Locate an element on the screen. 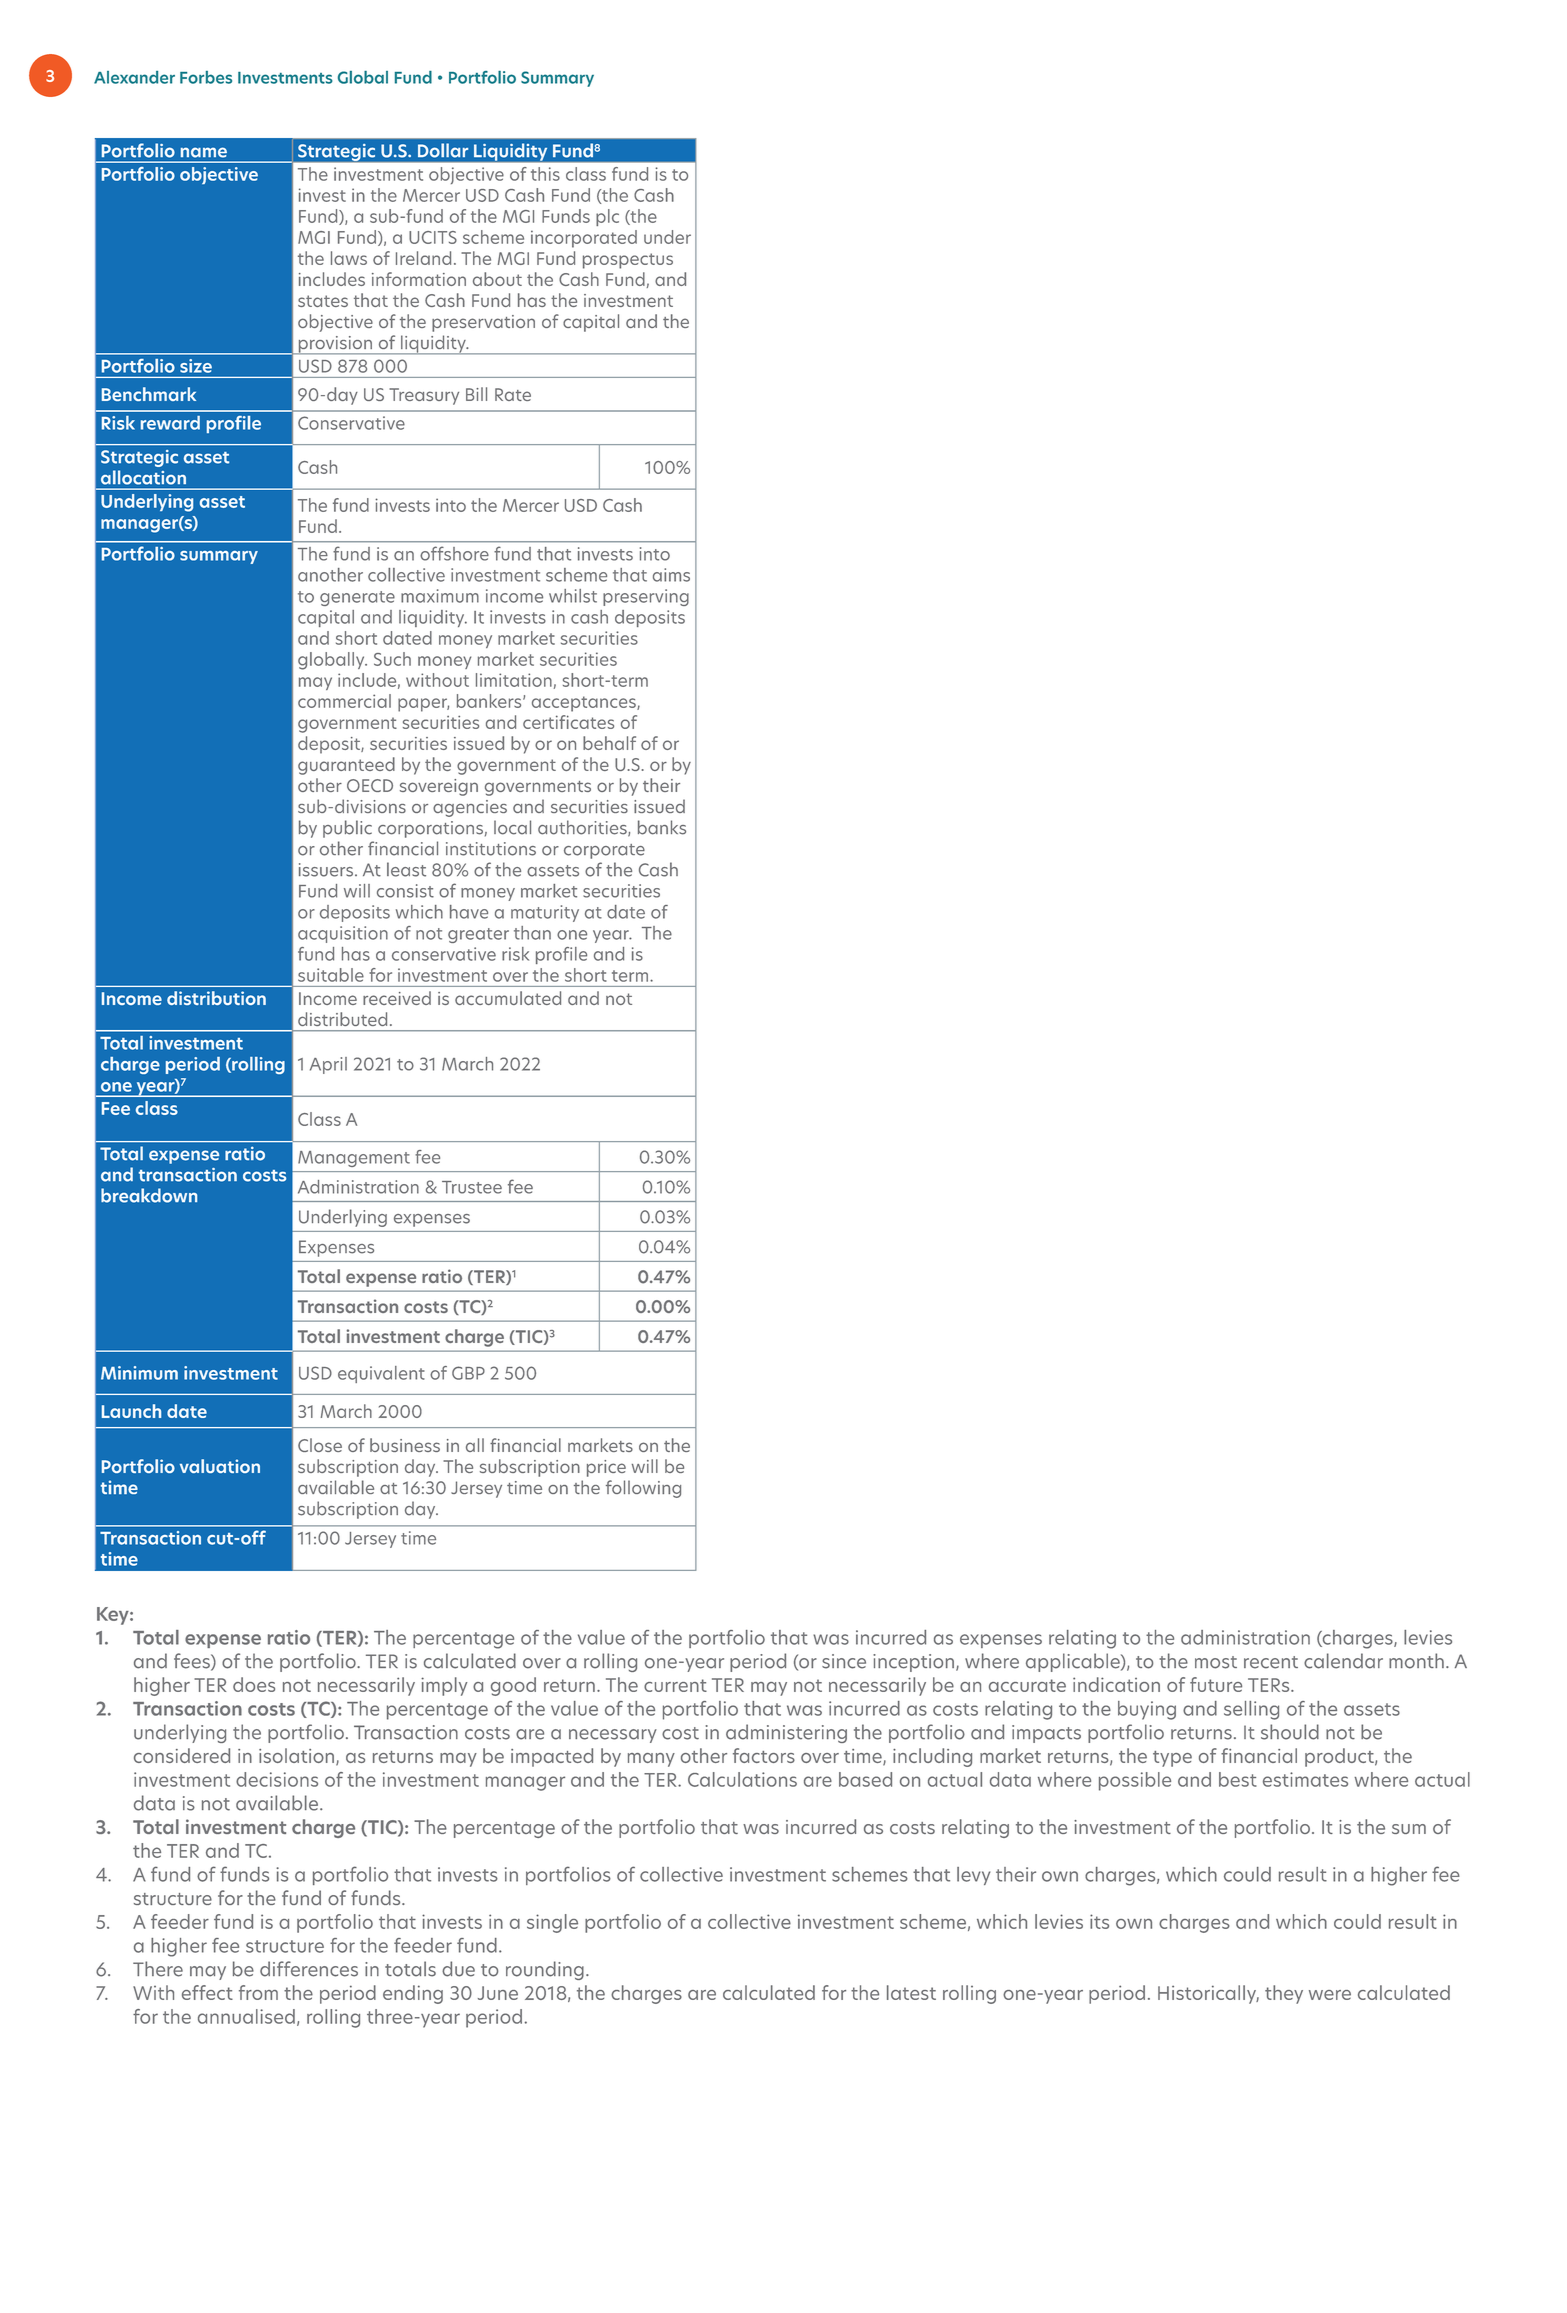  prospectus is located at coordinates (628, 261).
